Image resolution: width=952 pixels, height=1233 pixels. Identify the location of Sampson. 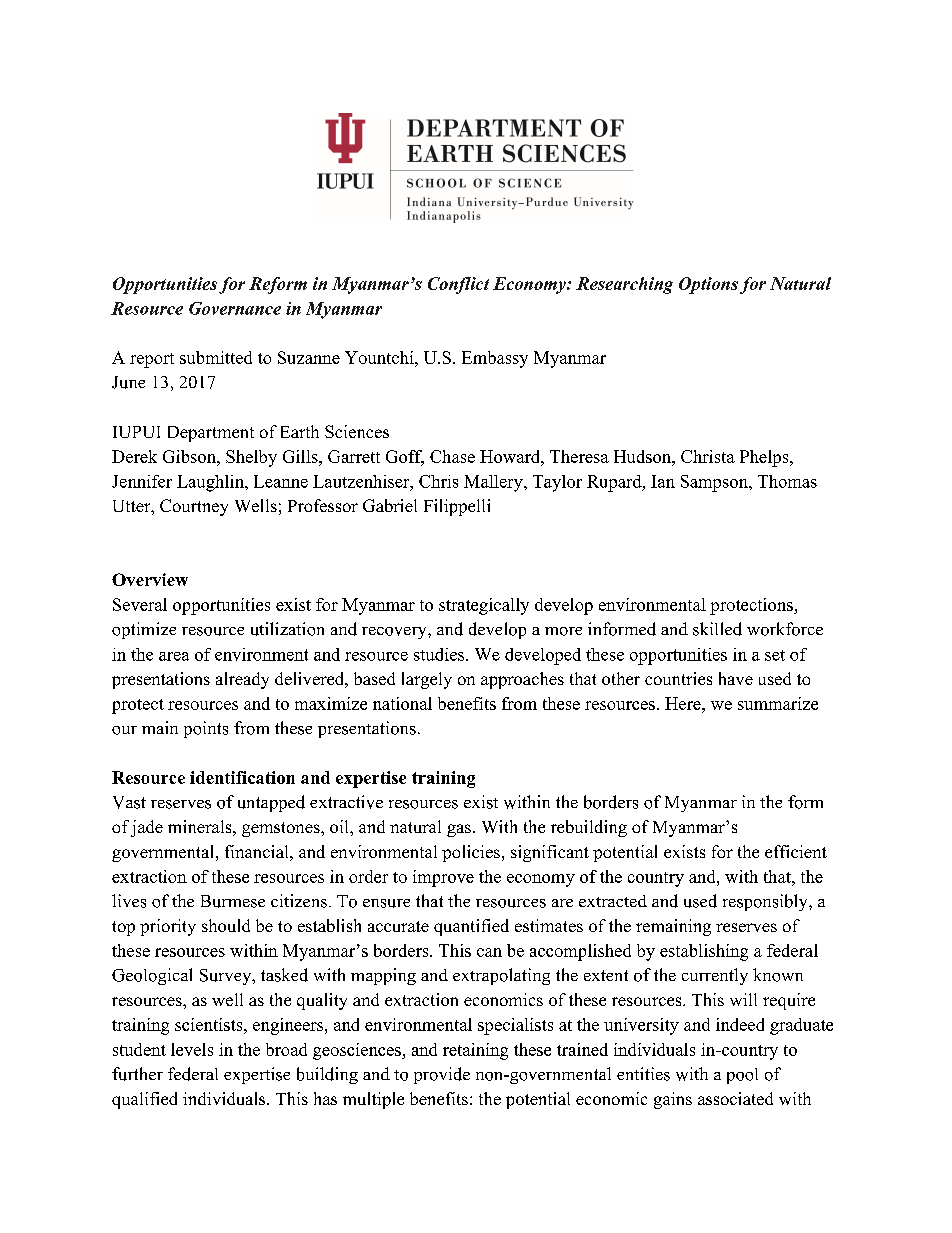
(715, 483).
